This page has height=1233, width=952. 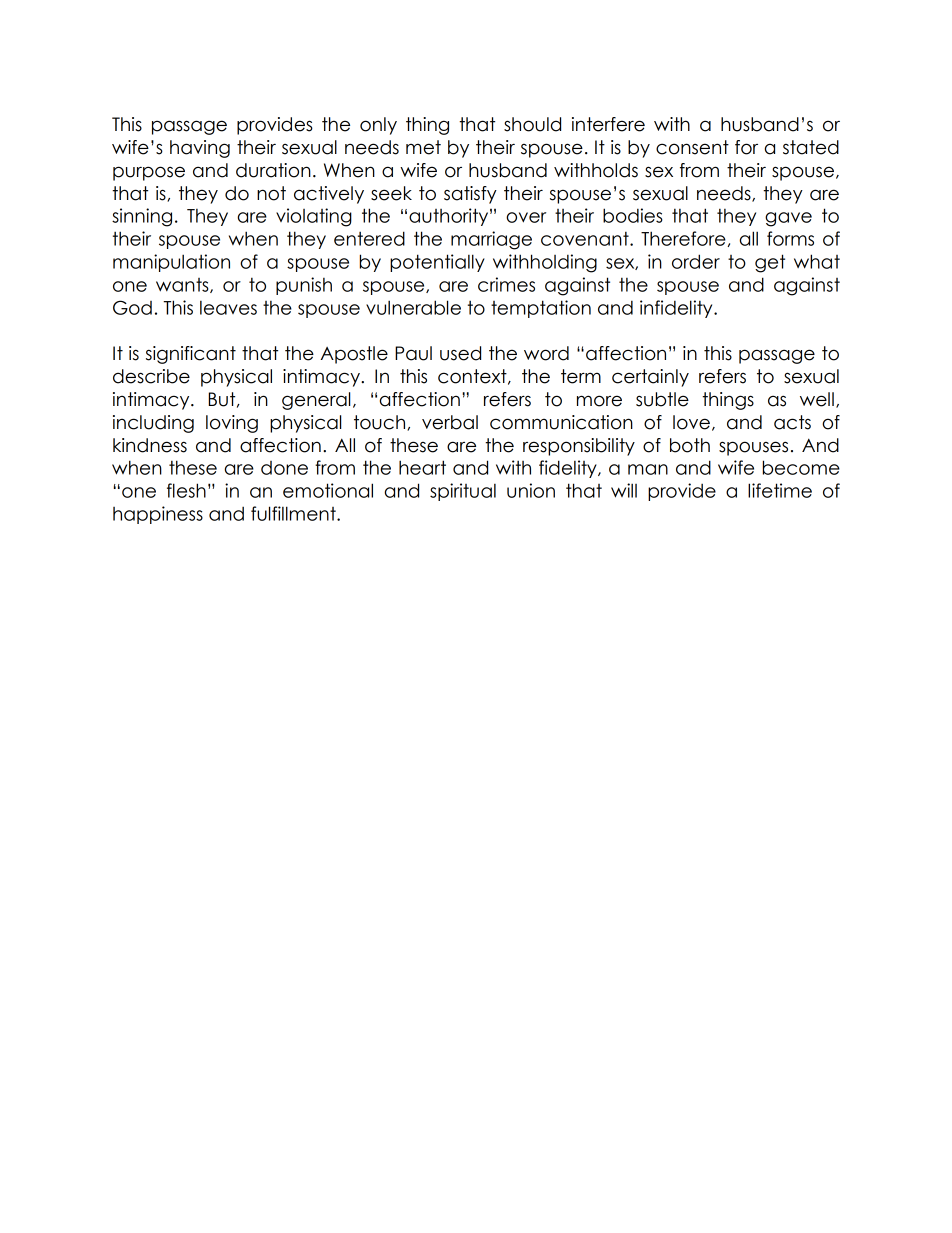 I want to click on flesh, so click(x=186, y=490).
